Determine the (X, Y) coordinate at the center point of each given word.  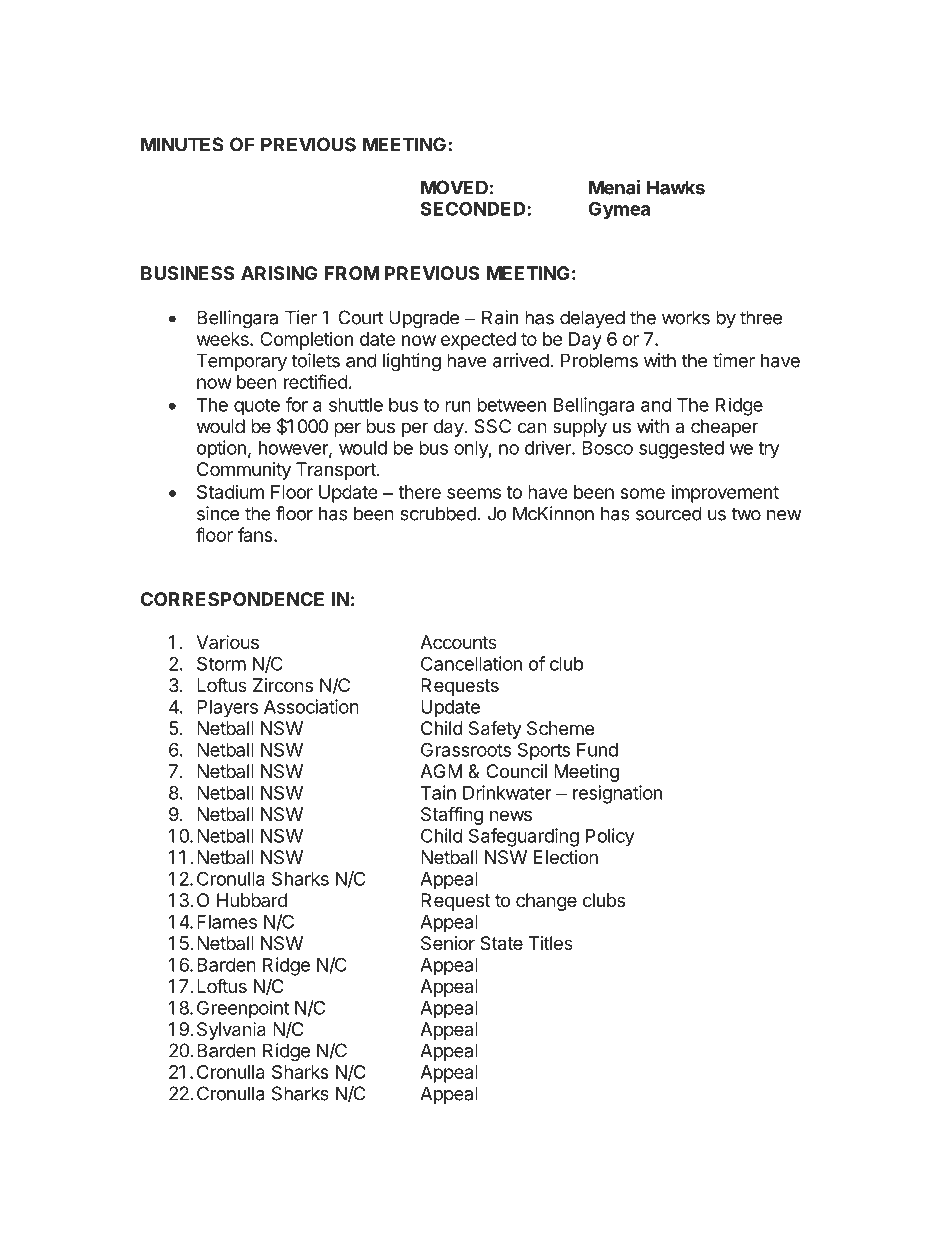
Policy (610, 837)
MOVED (454, 187)
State (501, 943)
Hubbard (252, 900)
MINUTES (182, 144)
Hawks (676, 187)
